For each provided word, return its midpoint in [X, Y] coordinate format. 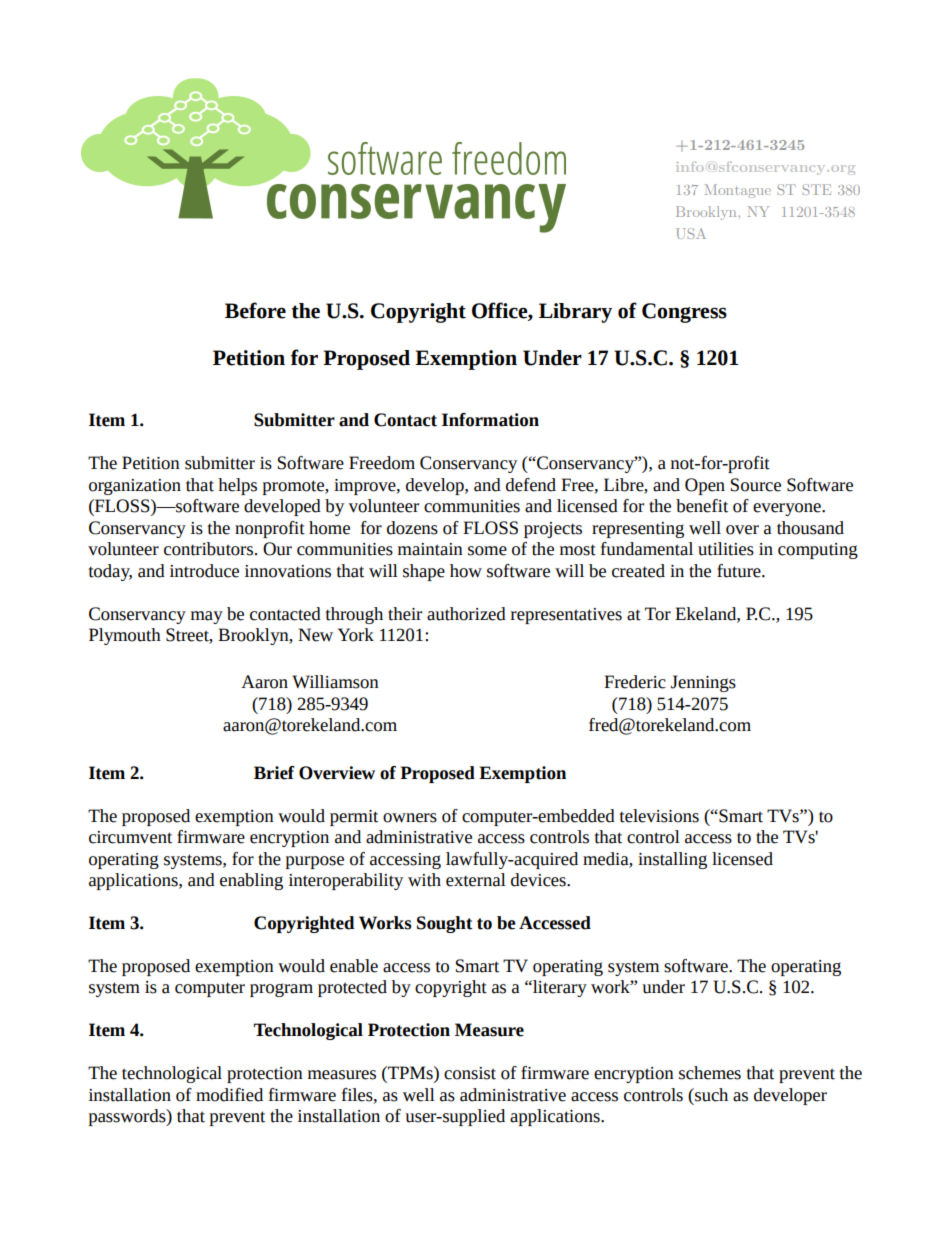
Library [575, 313]
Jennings [703, 683]
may [207, 617]
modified [229, 1095]
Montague [738, 191]
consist [470, 1073]
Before [255, 310]
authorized [466, 614]
